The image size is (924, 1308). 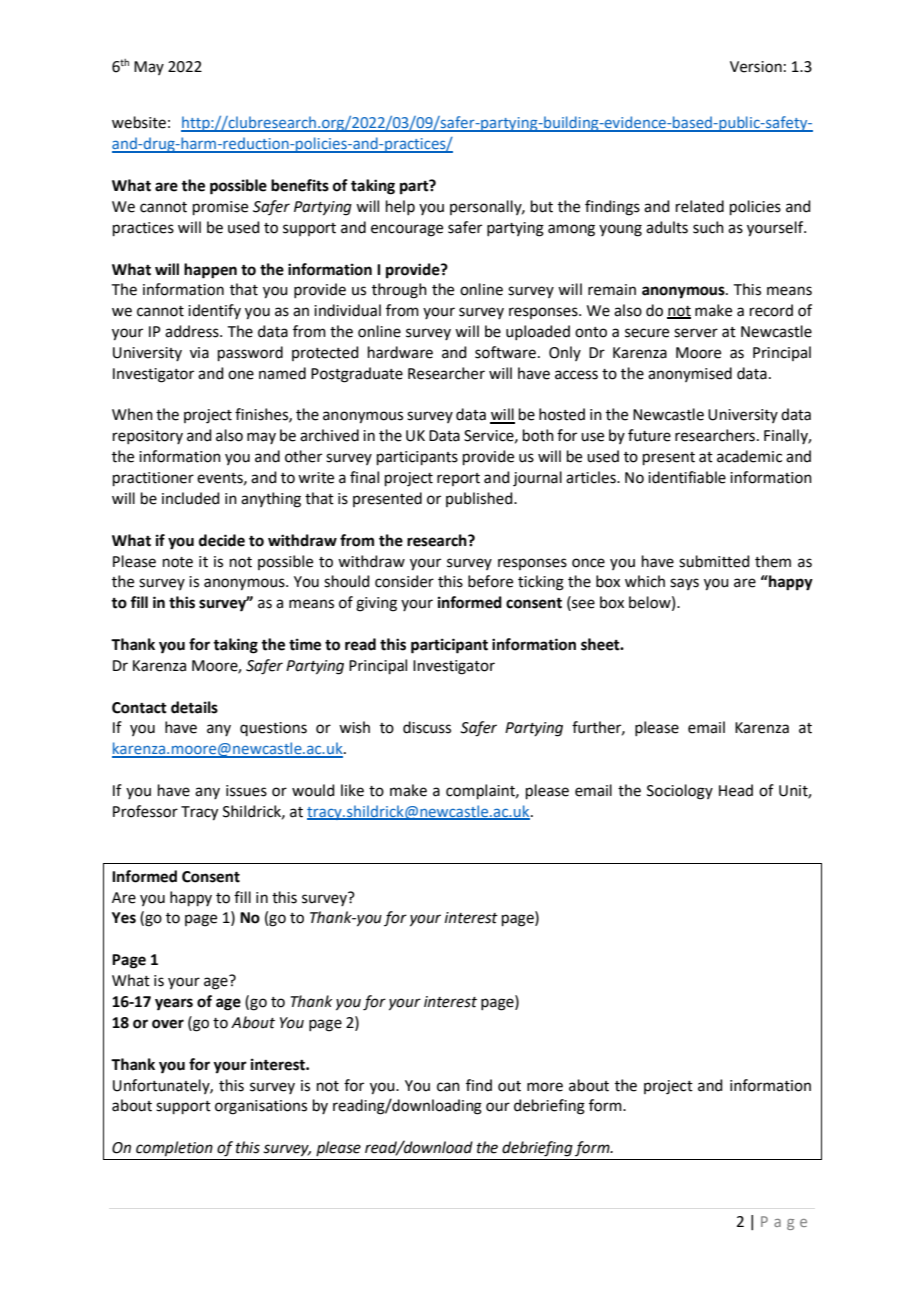 What do you see at coordinates (680, 792) in the screenshot?
I see `Sociology` at bounding box center [680, 792].
